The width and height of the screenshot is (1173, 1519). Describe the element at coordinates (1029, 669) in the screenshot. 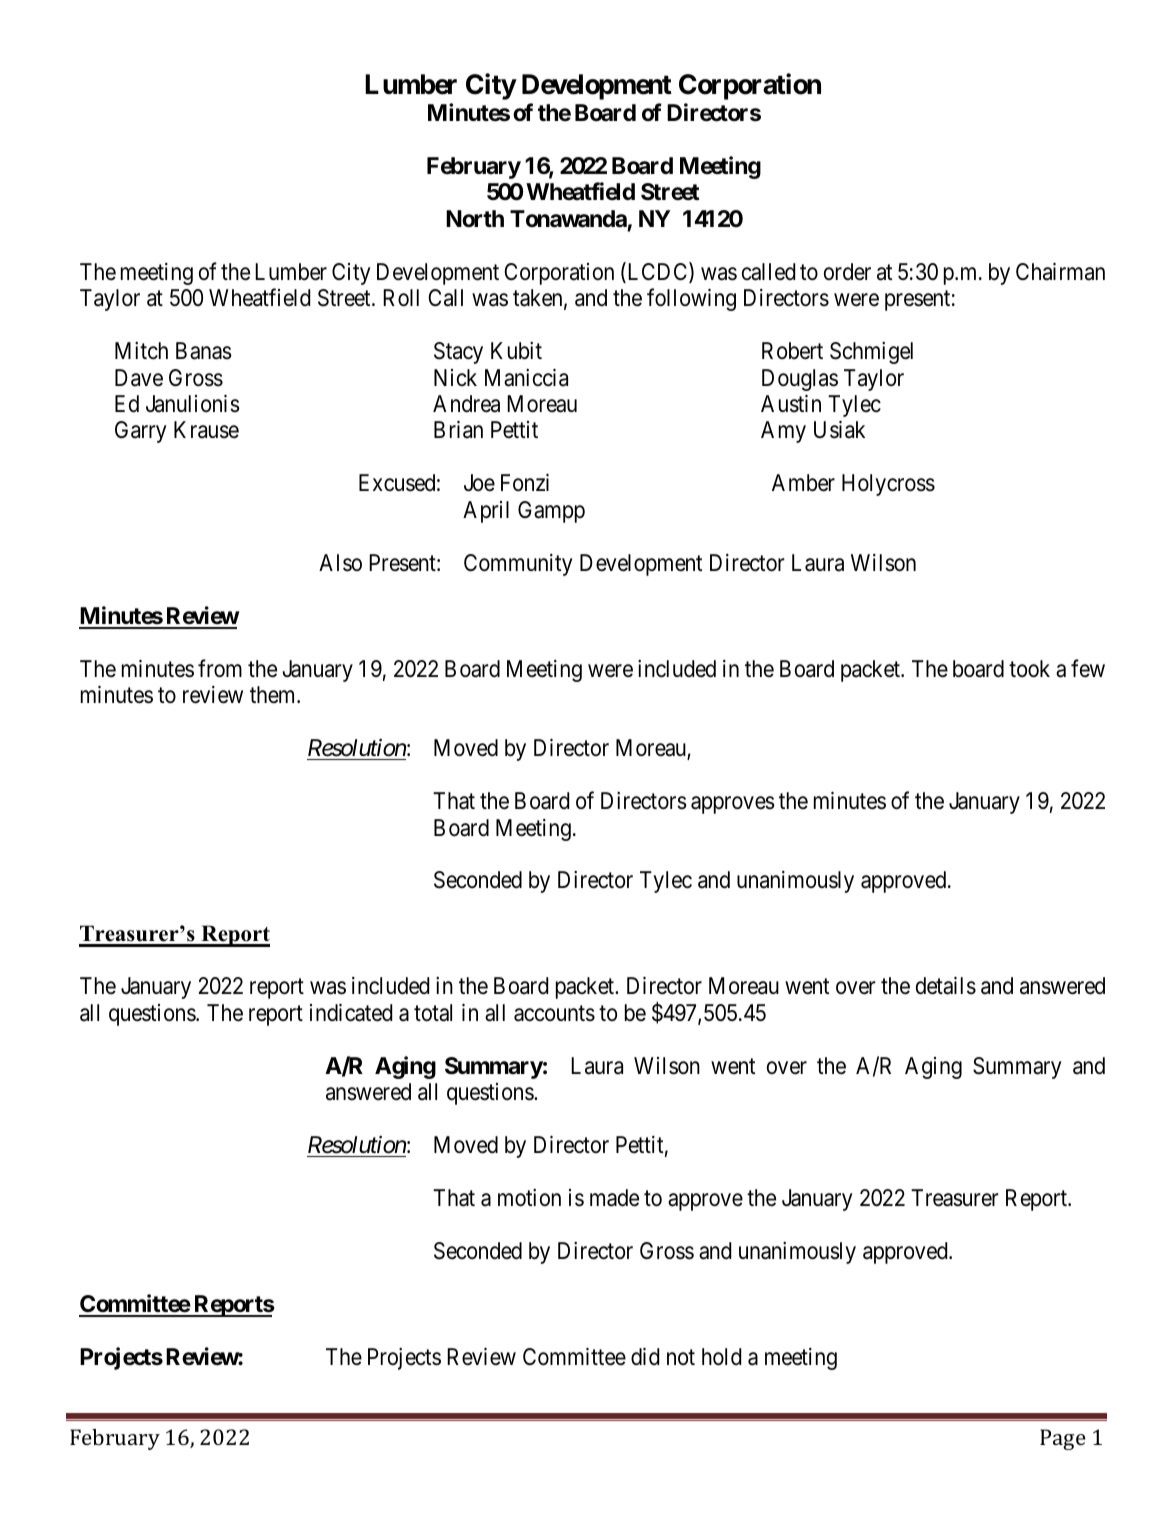

I see `took` at that location.
